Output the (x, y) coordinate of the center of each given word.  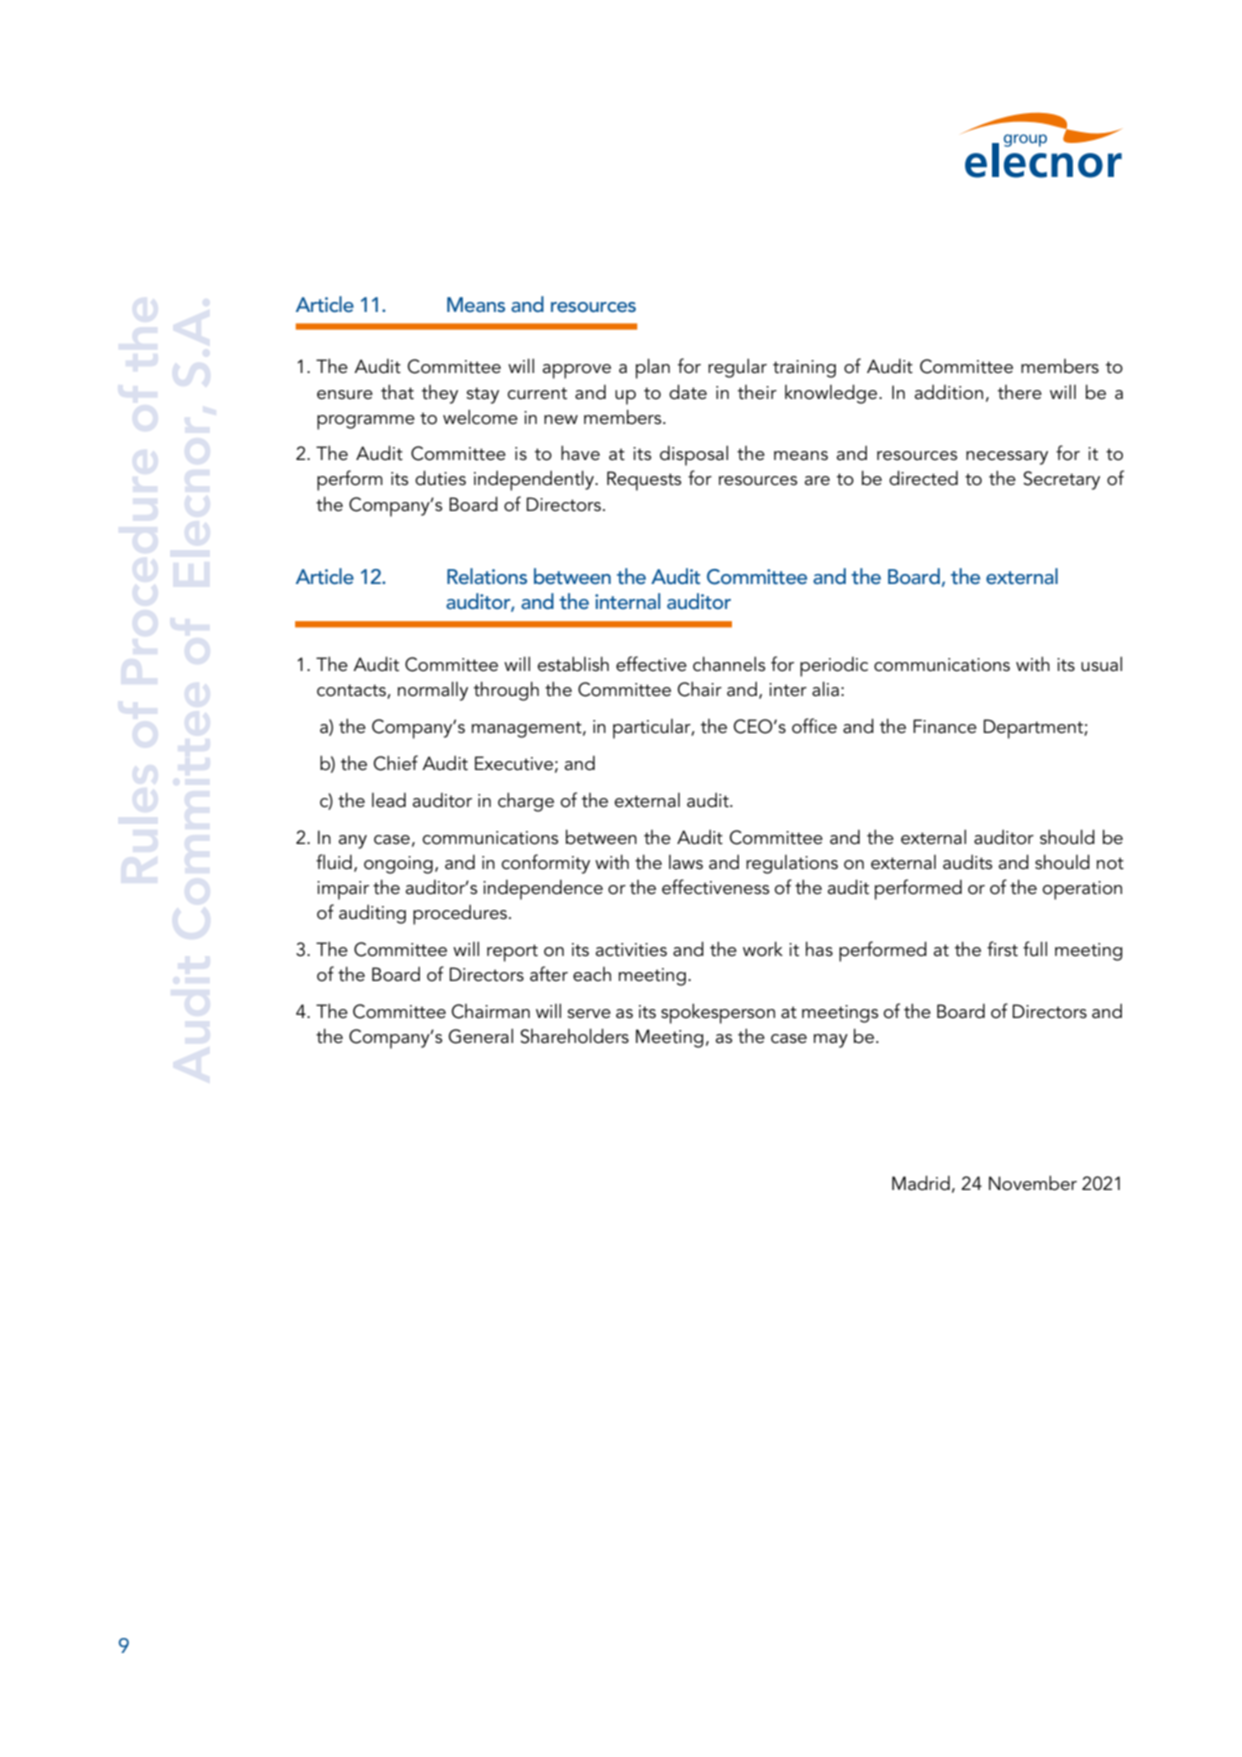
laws (686, 862)
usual (1101, 664)
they (440, 394)
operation (1082, 890)
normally (433, 691)
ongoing (398, 865)
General (480, 1036)
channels (729, 664)
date (688, 392)
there (1020, 392)
